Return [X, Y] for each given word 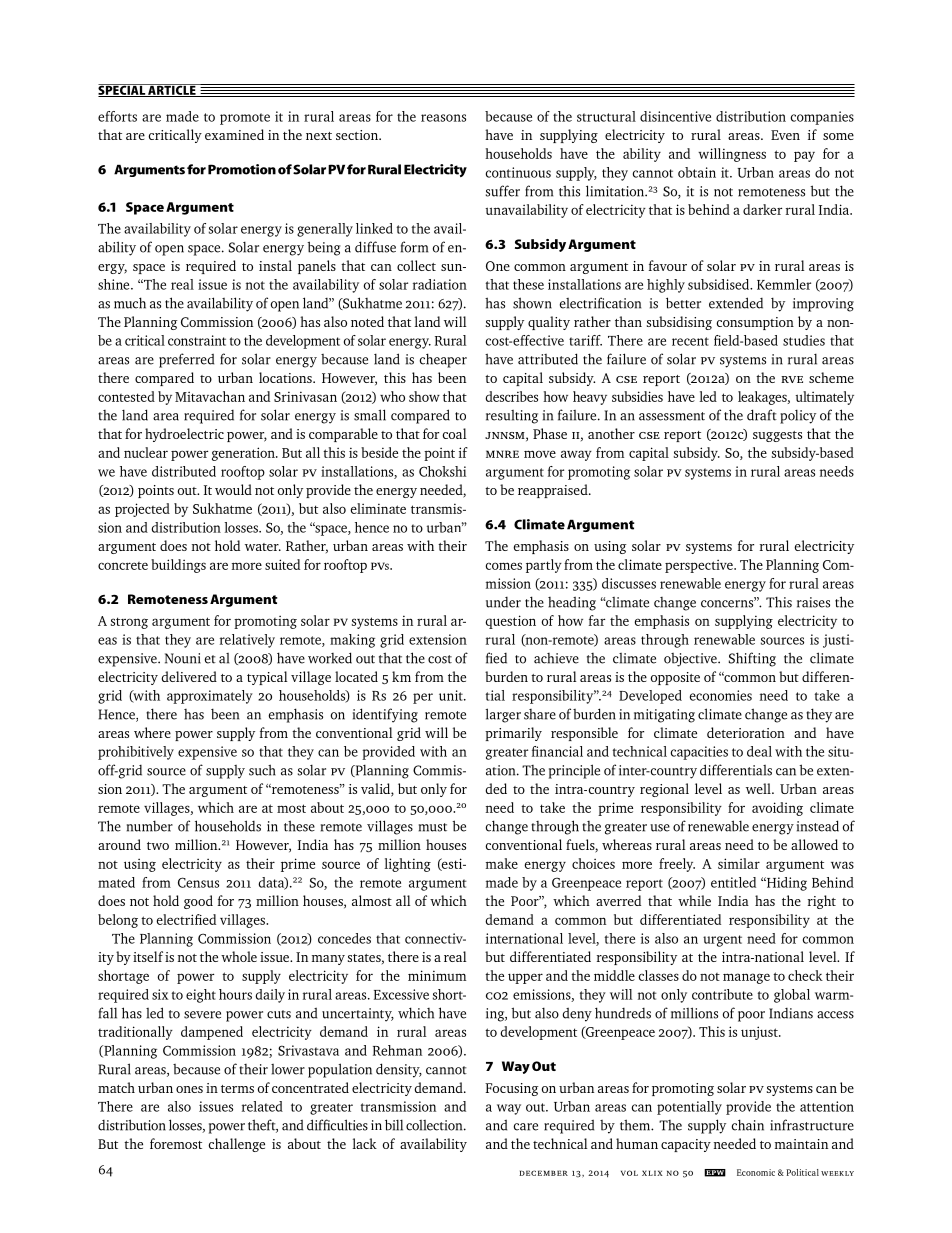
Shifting [752, 659]
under [503, 602]
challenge [236, 1145]
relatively [247, 641]
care [526, 1127]
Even [785, 135]
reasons [443, 118]
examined [234, 134]
